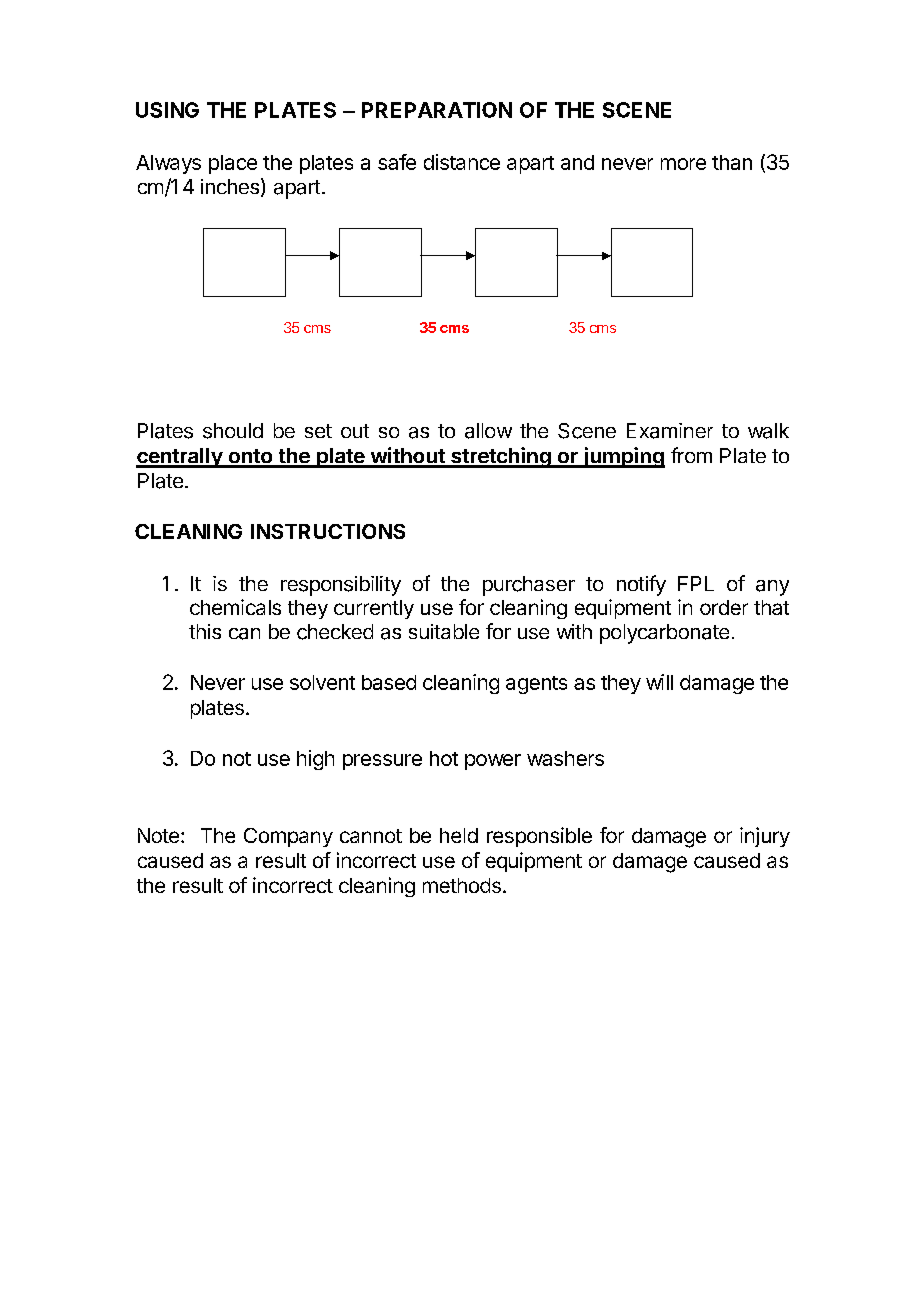  Describe the element at coordinates (233, 164) in the screenshot. I see `place` at that location.
